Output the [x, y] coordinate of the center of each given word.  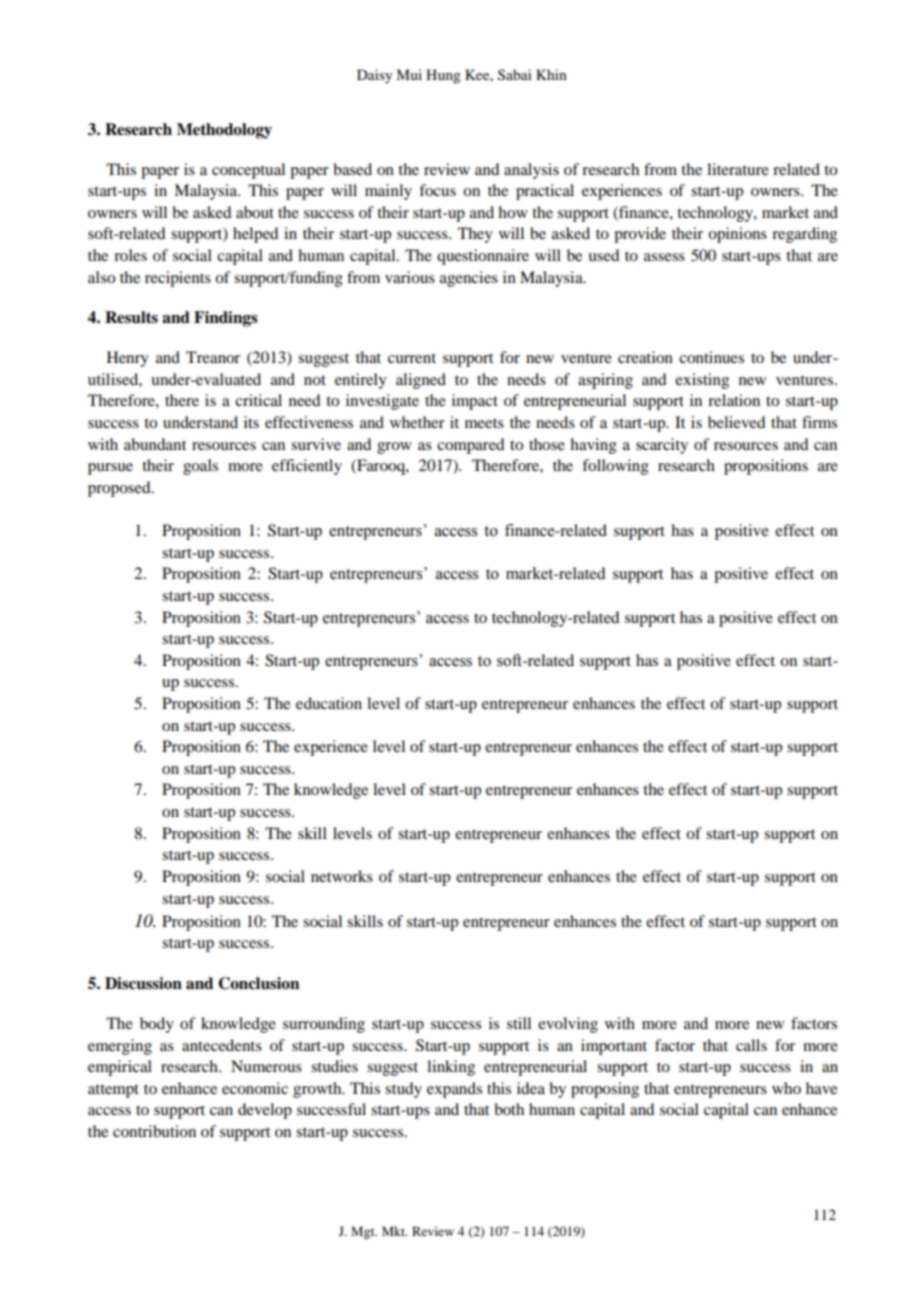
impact [475, 402]
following [615, 467]
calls [751, 1045]
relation [734, 400]
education [329, 703]
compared [470, 446]
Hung [443, 76]
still [519, 1023]
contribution [154, 1131]
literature [738, 169]
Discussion [143, 983]
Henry [128, 359]
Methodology [224, 131]
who [786, 1088]
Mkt [394, 1231]
